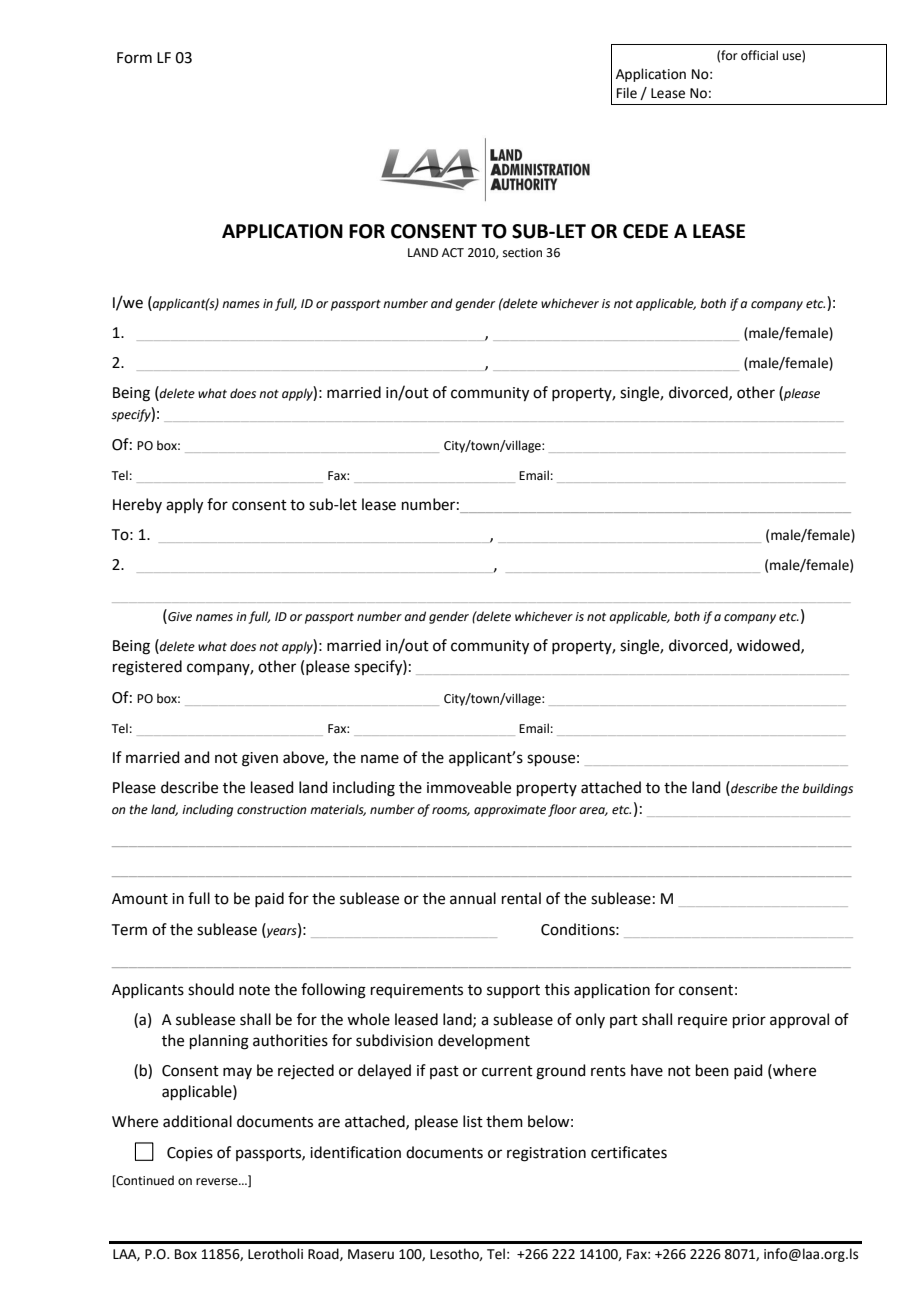 The width and height of the image is (924, 1308). I want to click on registration, so click(546, 1154).
